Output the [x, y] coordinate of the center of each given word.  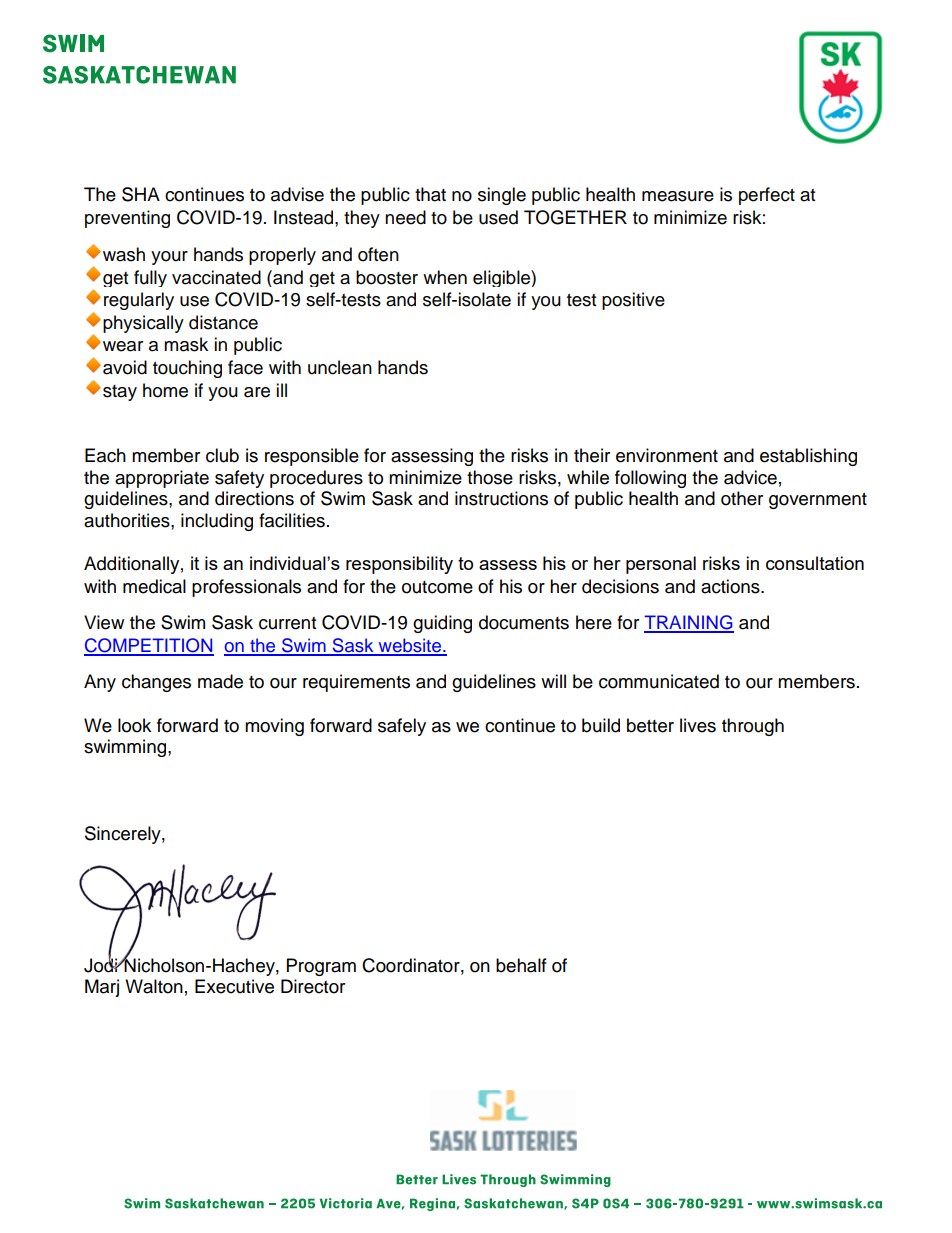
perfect [767, 196]
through [753, 727]
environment [667, 455]
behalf [521, 965]
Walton [154, 986]
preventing [127, 219]
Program [321, 967]
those [490, 477]
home [165, 390]
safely [402, 727]
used [498, 217]
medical [154, 586]
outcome [437, 587]
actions [731, 586]
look [134, 725]
